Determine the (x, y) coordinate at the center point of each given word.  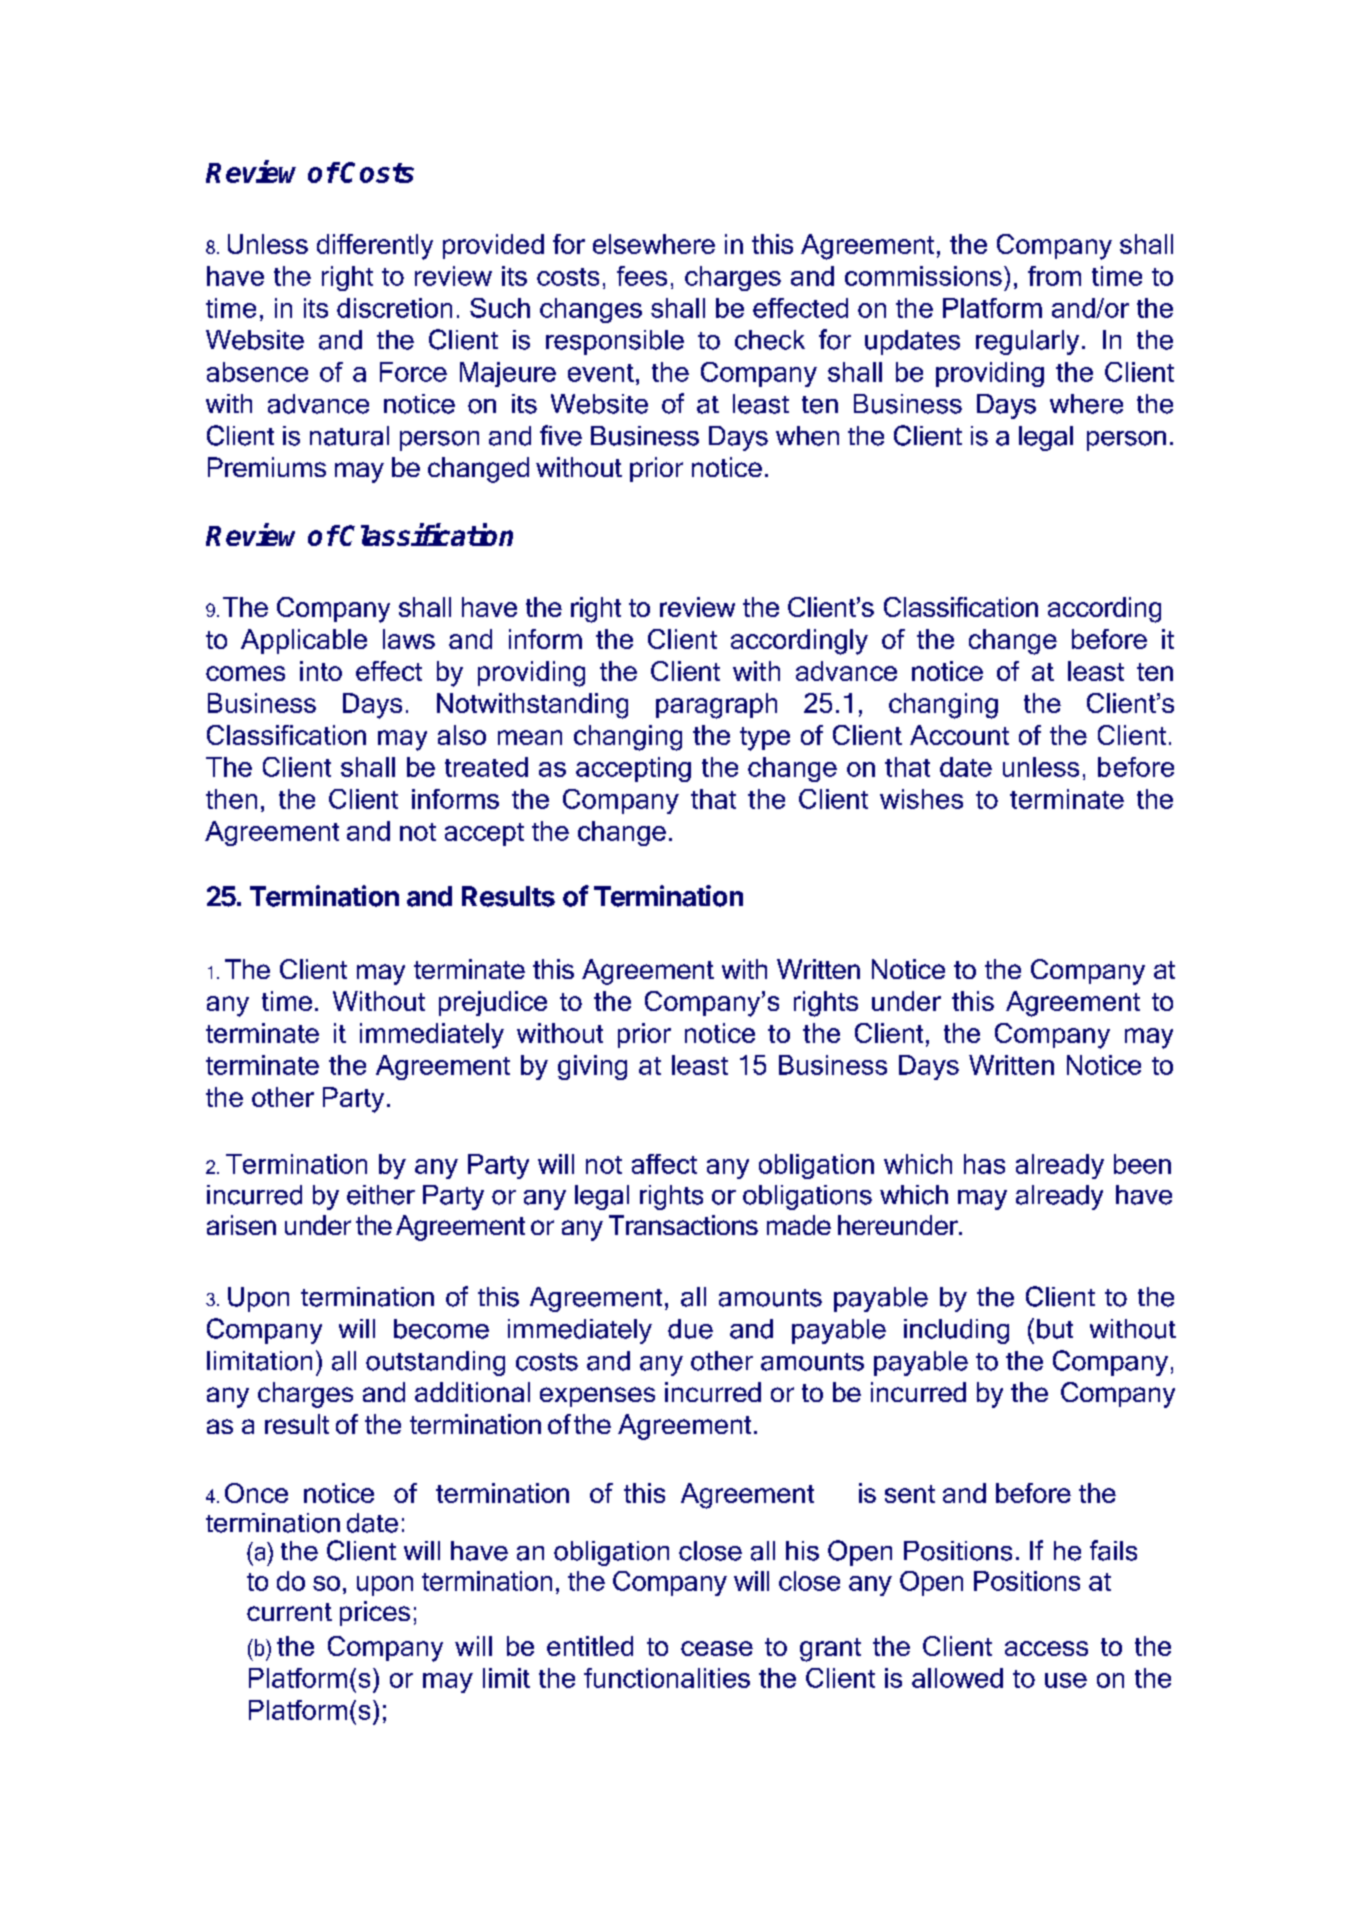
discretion (394, 308)
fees (642, 276)
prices (375, 1613)
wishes (921, 799)
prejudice (493, 1003)
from (1054, 276)
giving (592, 1067)
